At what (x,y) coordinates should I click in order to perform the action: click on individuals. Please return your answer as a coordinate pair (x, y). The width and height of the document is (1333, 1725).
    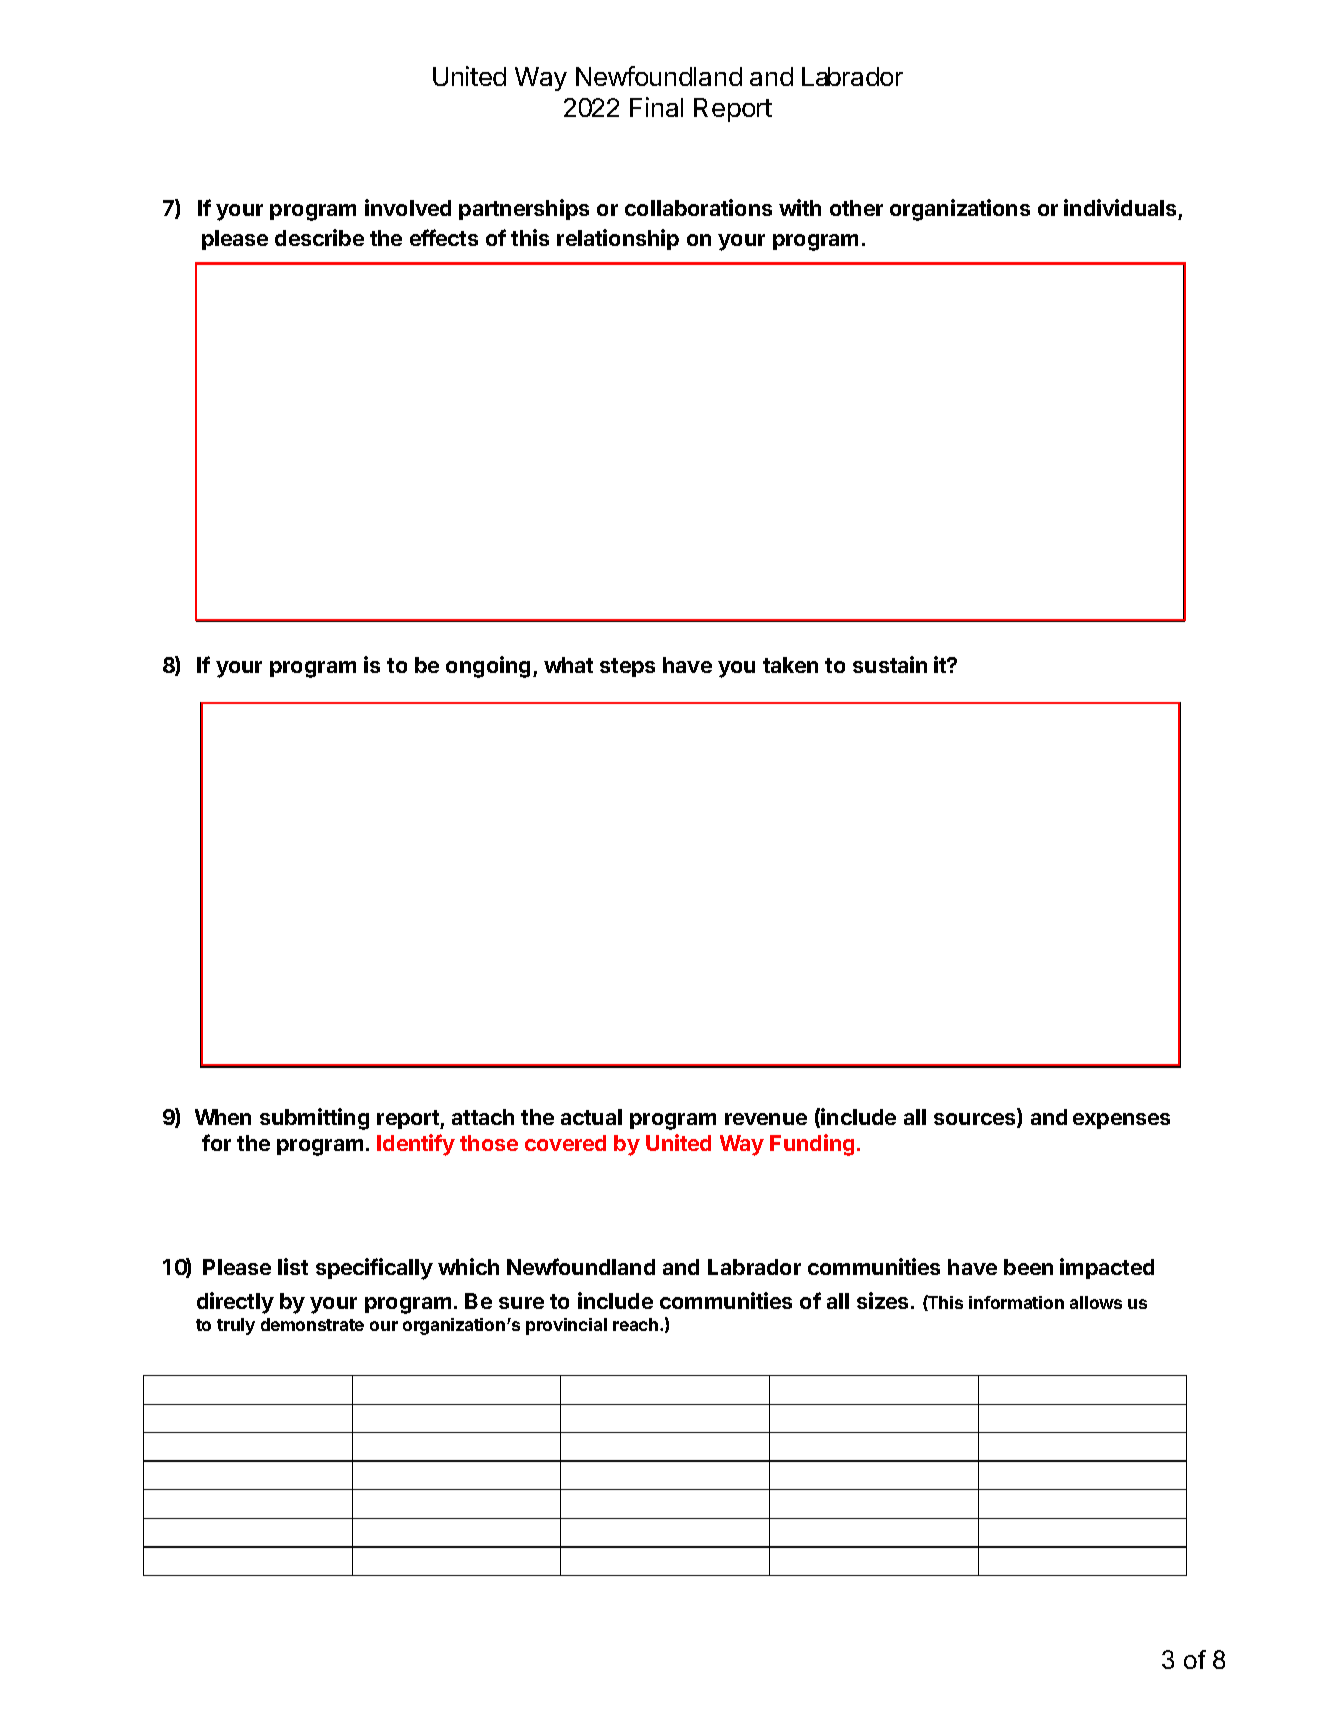
    Looking at the image, I should click on (1120, 207).
